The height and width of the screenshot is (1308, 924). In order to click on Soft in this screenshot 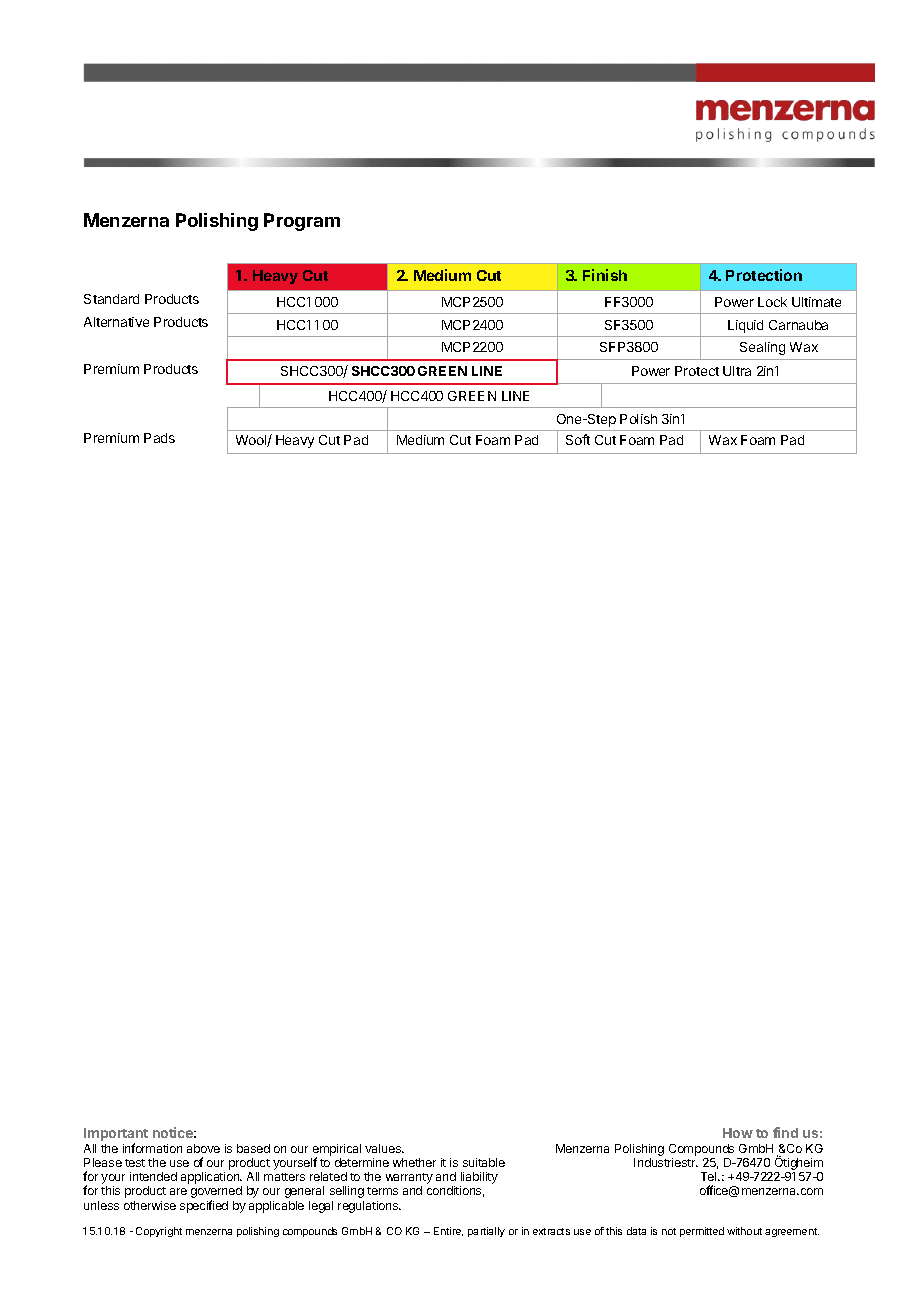, I will do `click(578, 439)`.
